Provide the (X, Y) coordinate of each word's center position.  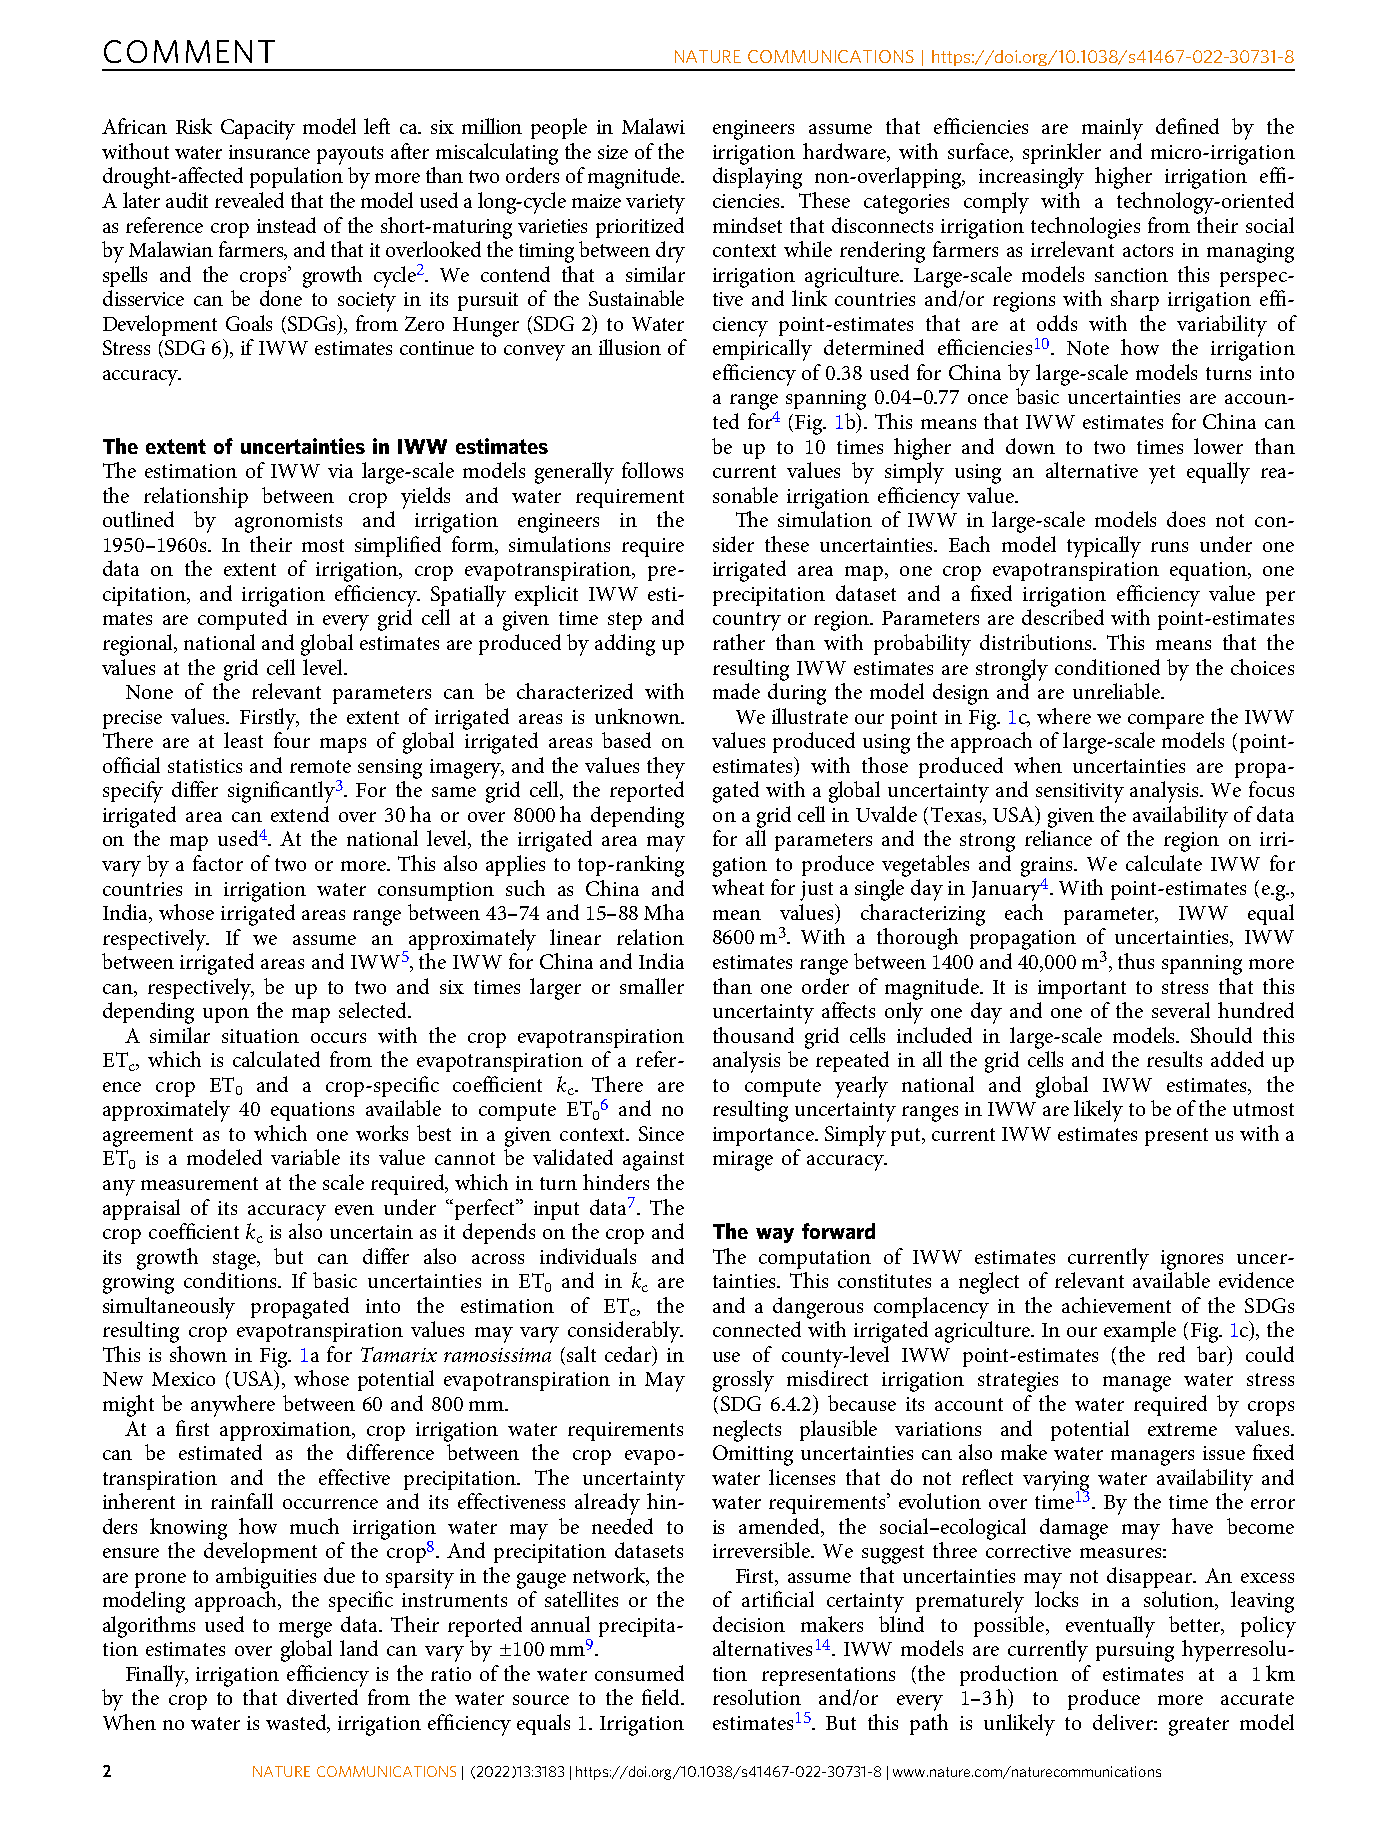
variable (305, 1157)
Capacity (258, 129)
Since (661, 1133)
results (1174, 1059)
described (1063, 617)
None (149, 692)
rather (739, 642)
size (613, 152)
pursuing (1135, 1652)
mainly (1112, 129)
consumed (639, 1673)
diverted (322, 1697)
